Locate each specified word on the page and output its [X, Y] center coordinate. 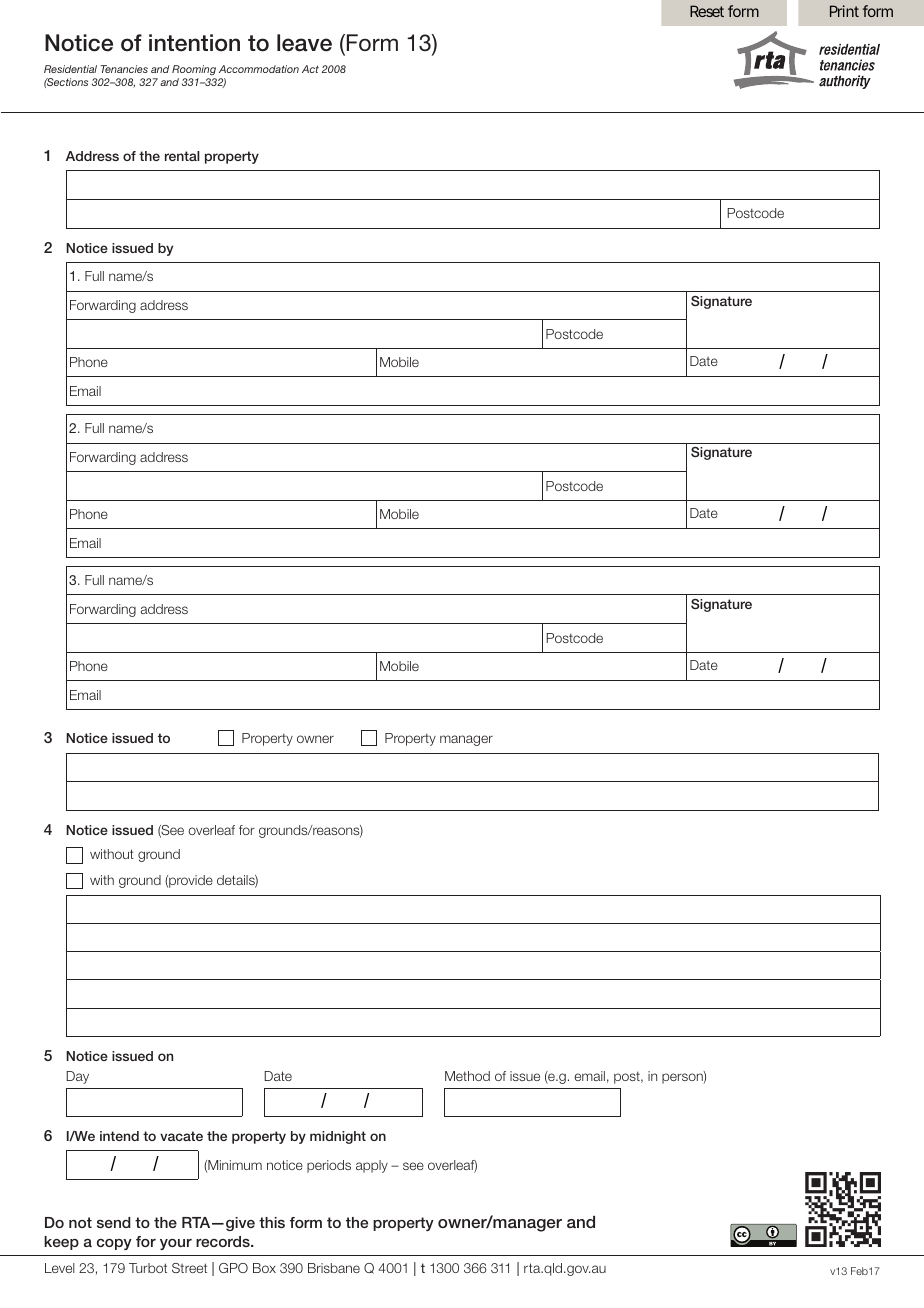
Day [77, 1077]
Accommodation [259, 69]
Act [310, 69]
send [114, 1222]
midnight [338, 1137]
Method [467, 1076]
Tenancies [124, 69]
